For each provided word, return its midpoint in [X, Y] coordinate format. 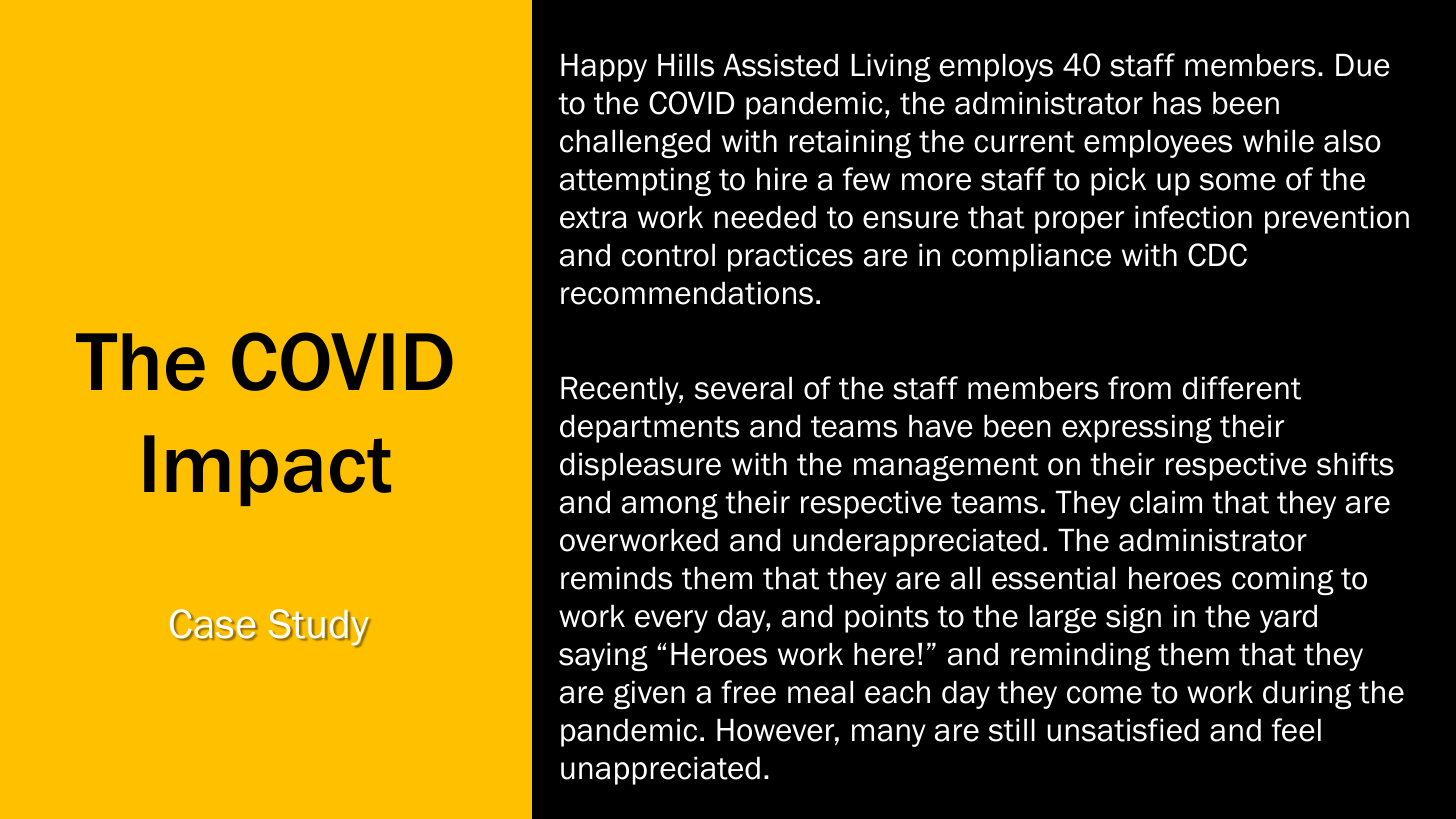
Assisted [780, 65]
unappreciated [660, 770]
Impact [267, 470]
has [1177, 103]
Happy [604, 67]
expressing [1137, 429]
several [743, 388]
